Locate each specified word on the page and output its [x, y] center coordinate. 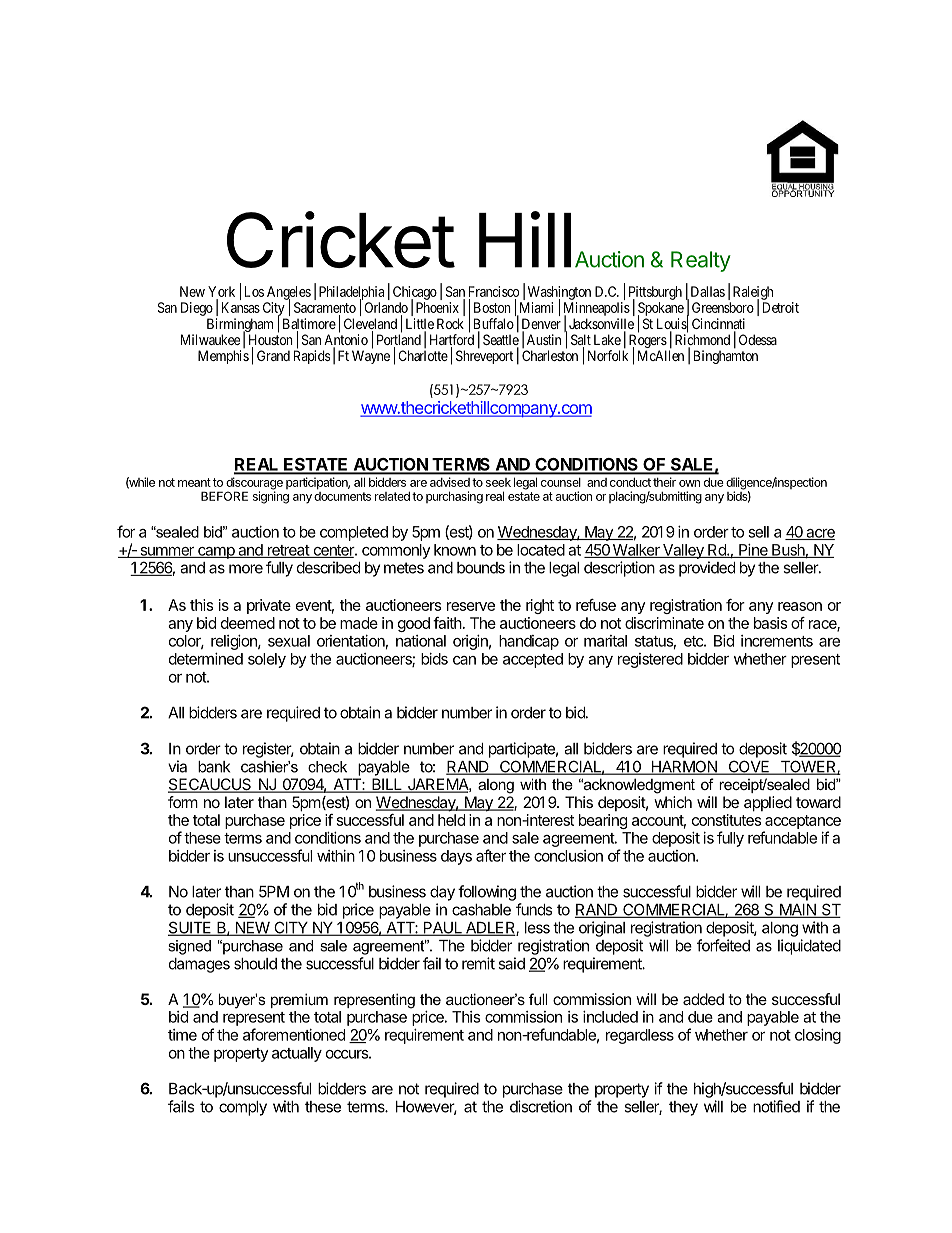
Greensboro [723, 307]
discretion [541, 1106]
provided [707, 569]
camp [216, 553]
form [183, 802]
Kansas [241, 307]
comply [243, 1108]
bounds [481, 568]
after [491, 855]
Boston [492, 307]
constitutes [726, 820]
